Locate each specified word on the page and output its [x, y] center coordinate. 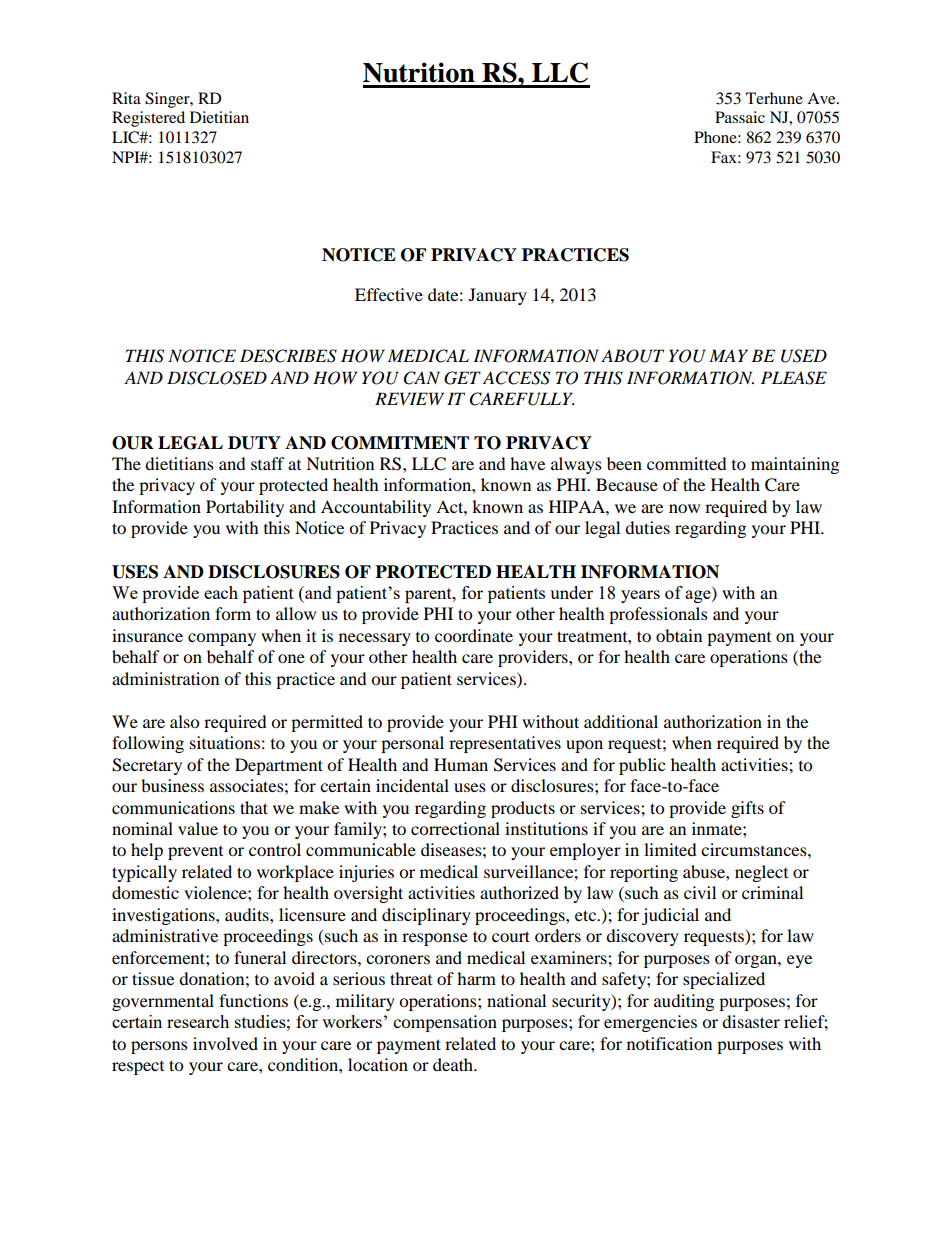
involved [225, 1043]
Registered [148, 119]
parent [429, 595]
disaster [751, 1021]
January [498, 296]
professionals [658, 615]
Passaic [740, 117]
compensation [445, 1023]
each [221, 592]
